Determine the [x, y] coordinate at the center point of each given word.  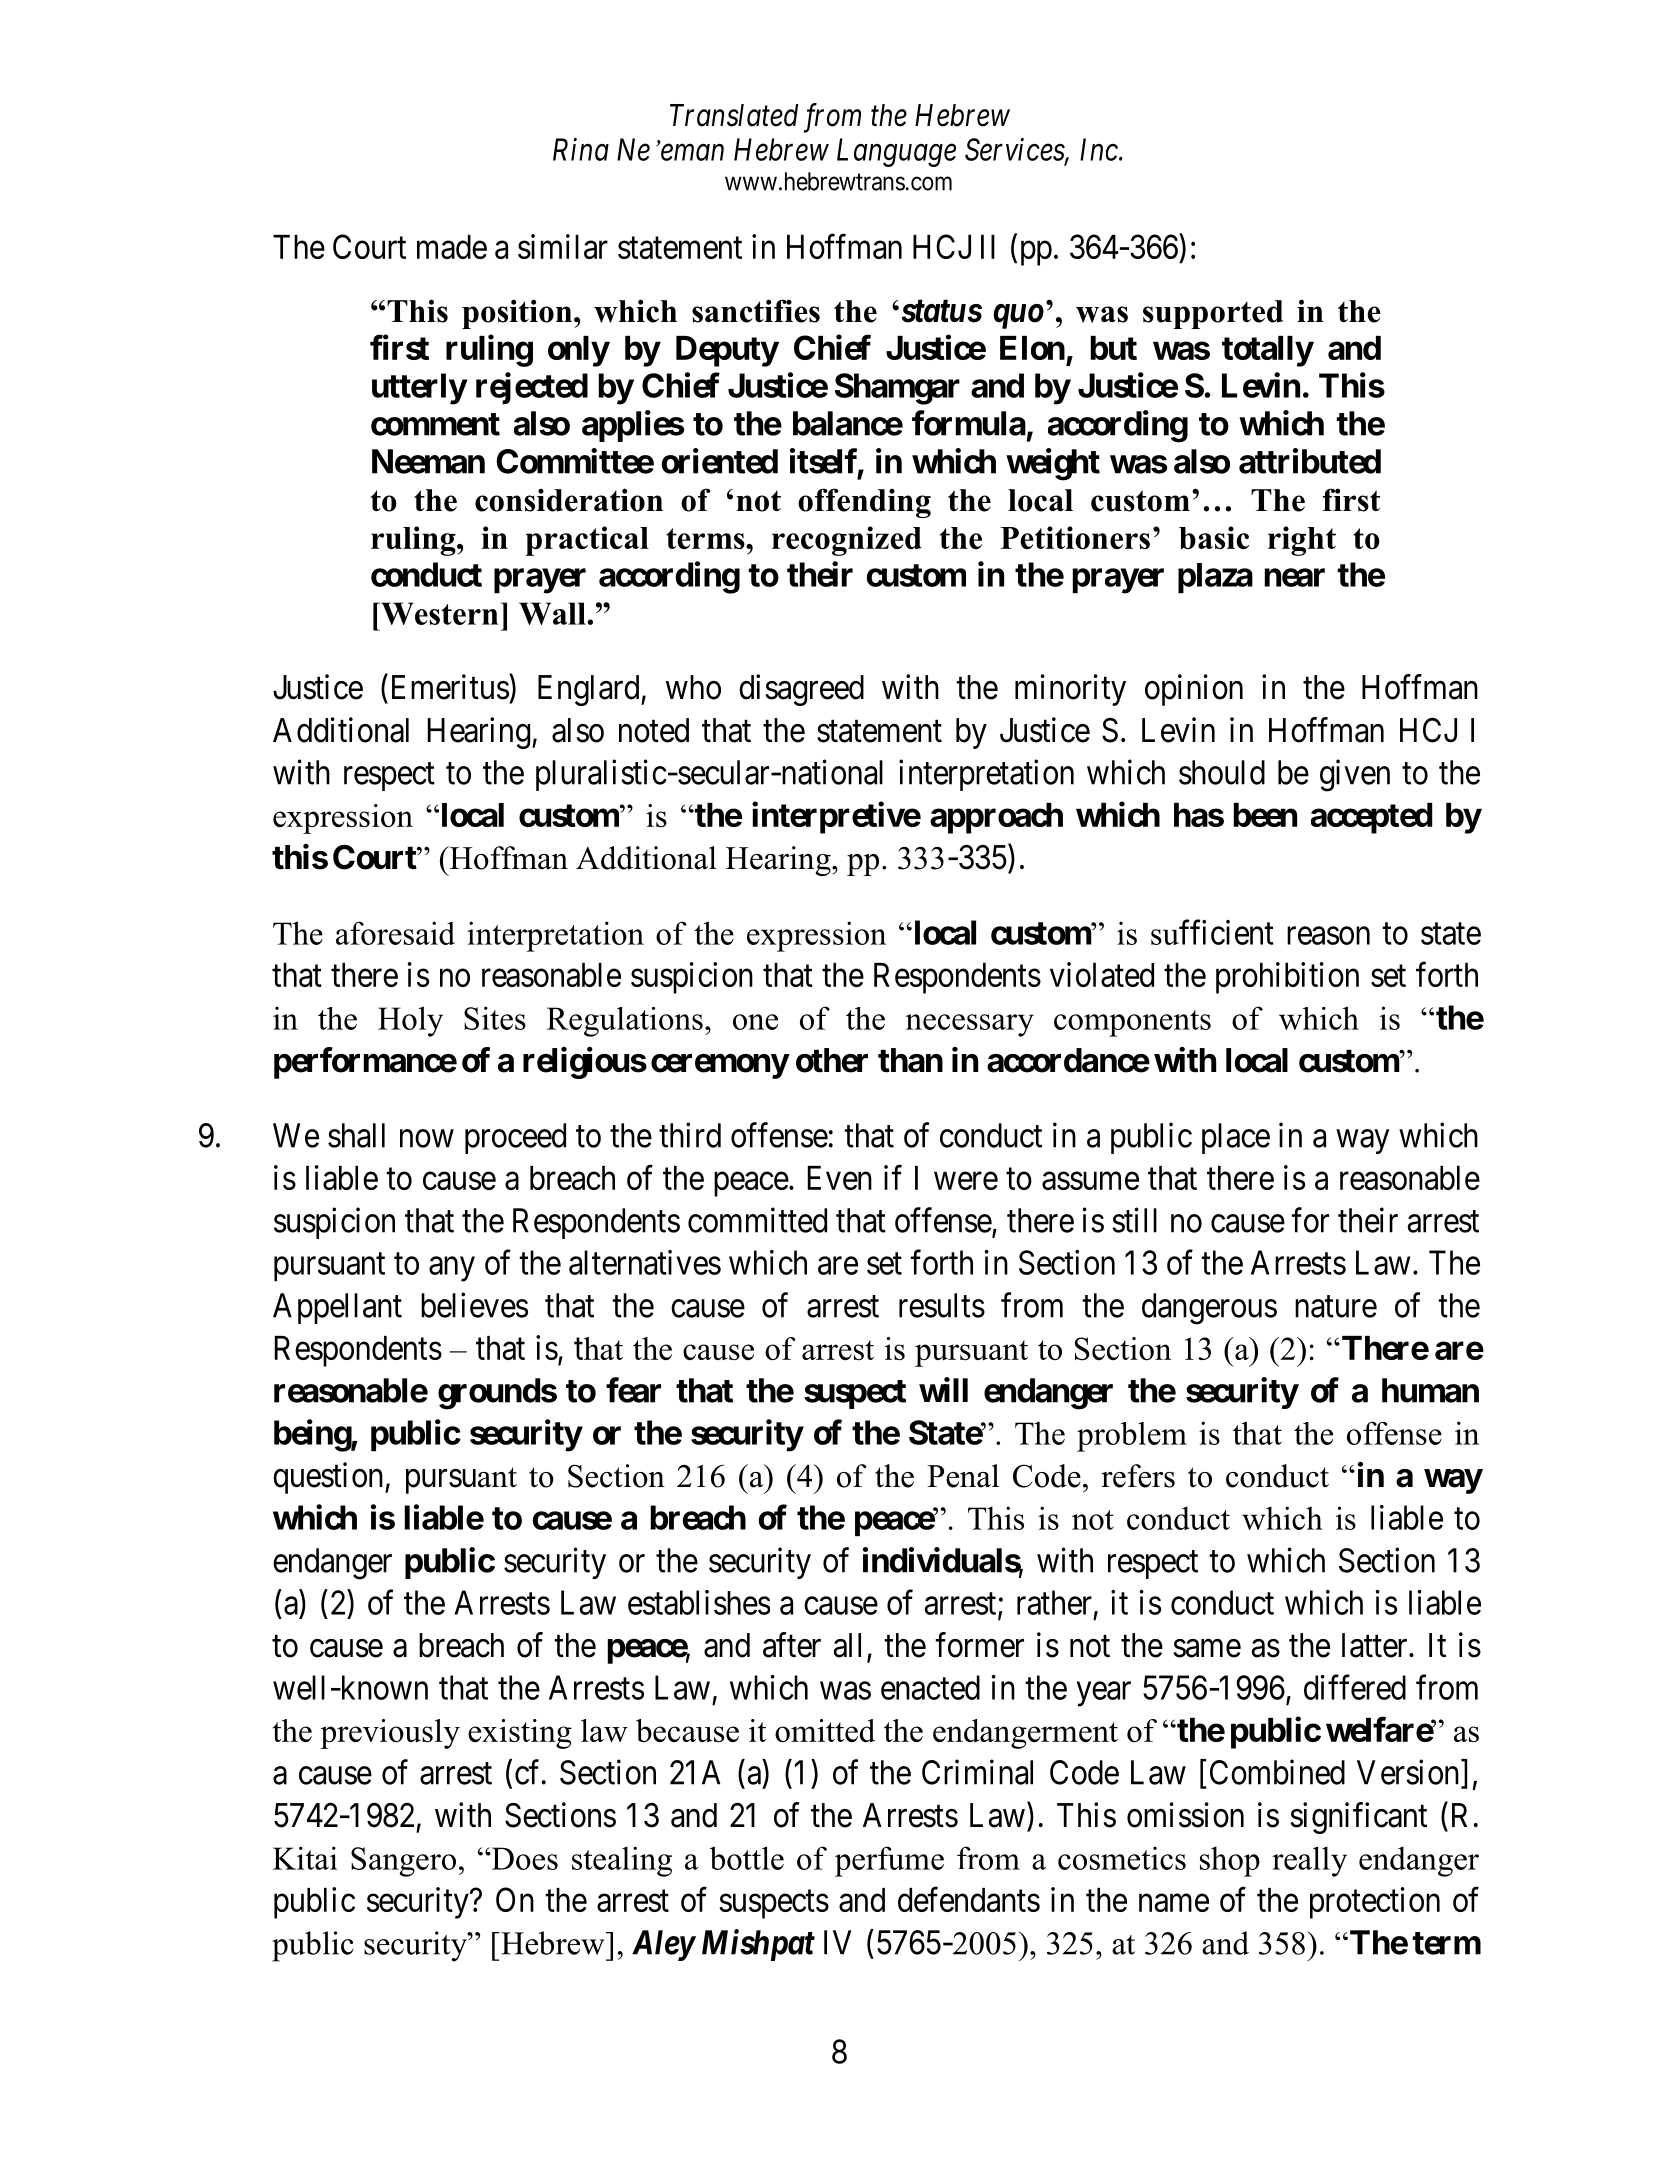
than [910, 1060]
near [1295, 578]
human [1430, 1390]
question [329, 1478]
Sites [495, 1018]
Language [896, 152]
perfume [889, 1861]
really [1309, 1861]
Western [438, 613]
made [452, 247]
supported [1213, 314]
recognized [847, 541]
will [943, 1389]
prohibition [1287, 978]
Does [523, 1858]
